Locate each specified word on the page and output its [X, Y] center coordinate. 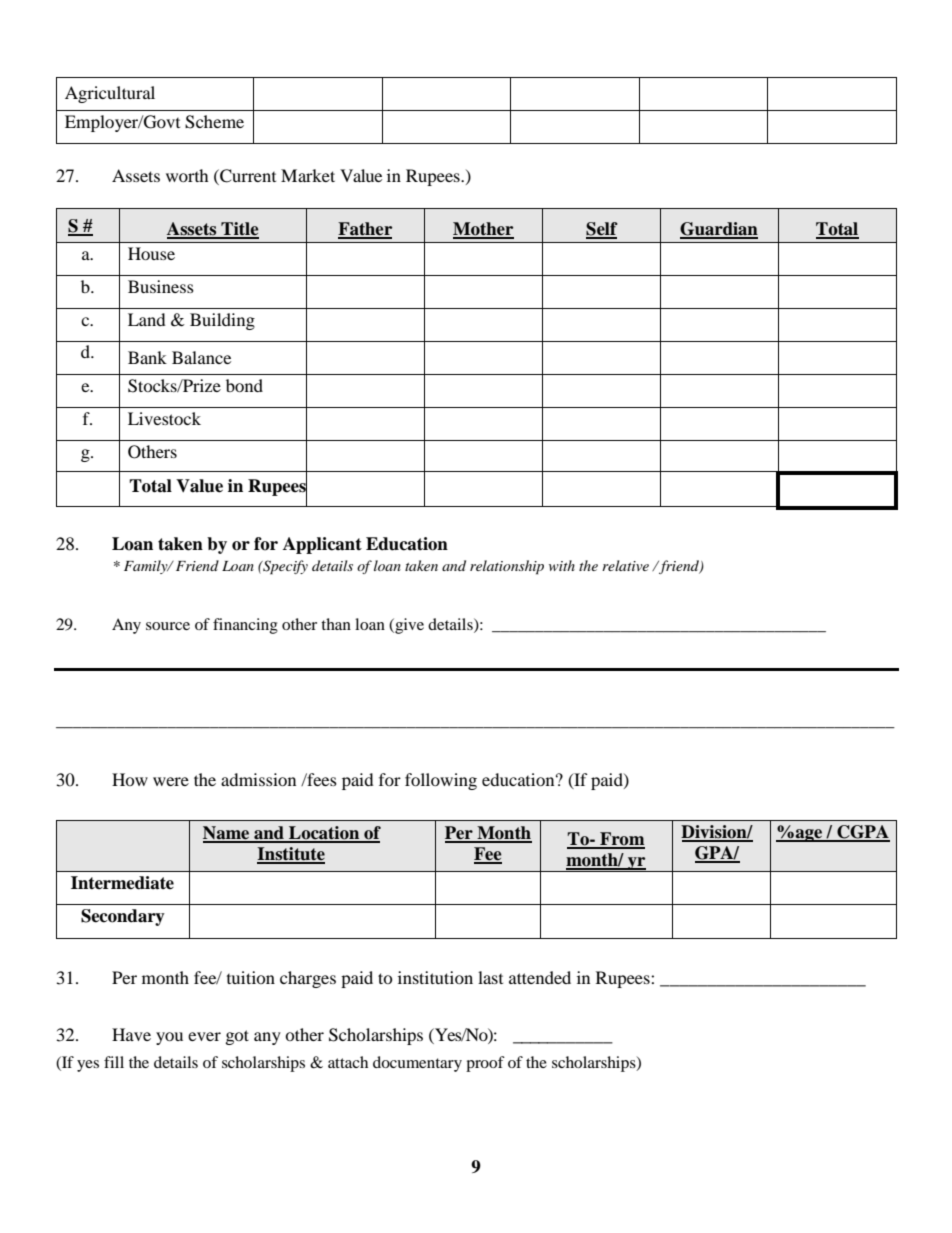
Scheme [214, 122]
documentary [417, 1064]
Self [602, 230]
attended [540, 977]
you [169, 1038]
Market [308, 175]
